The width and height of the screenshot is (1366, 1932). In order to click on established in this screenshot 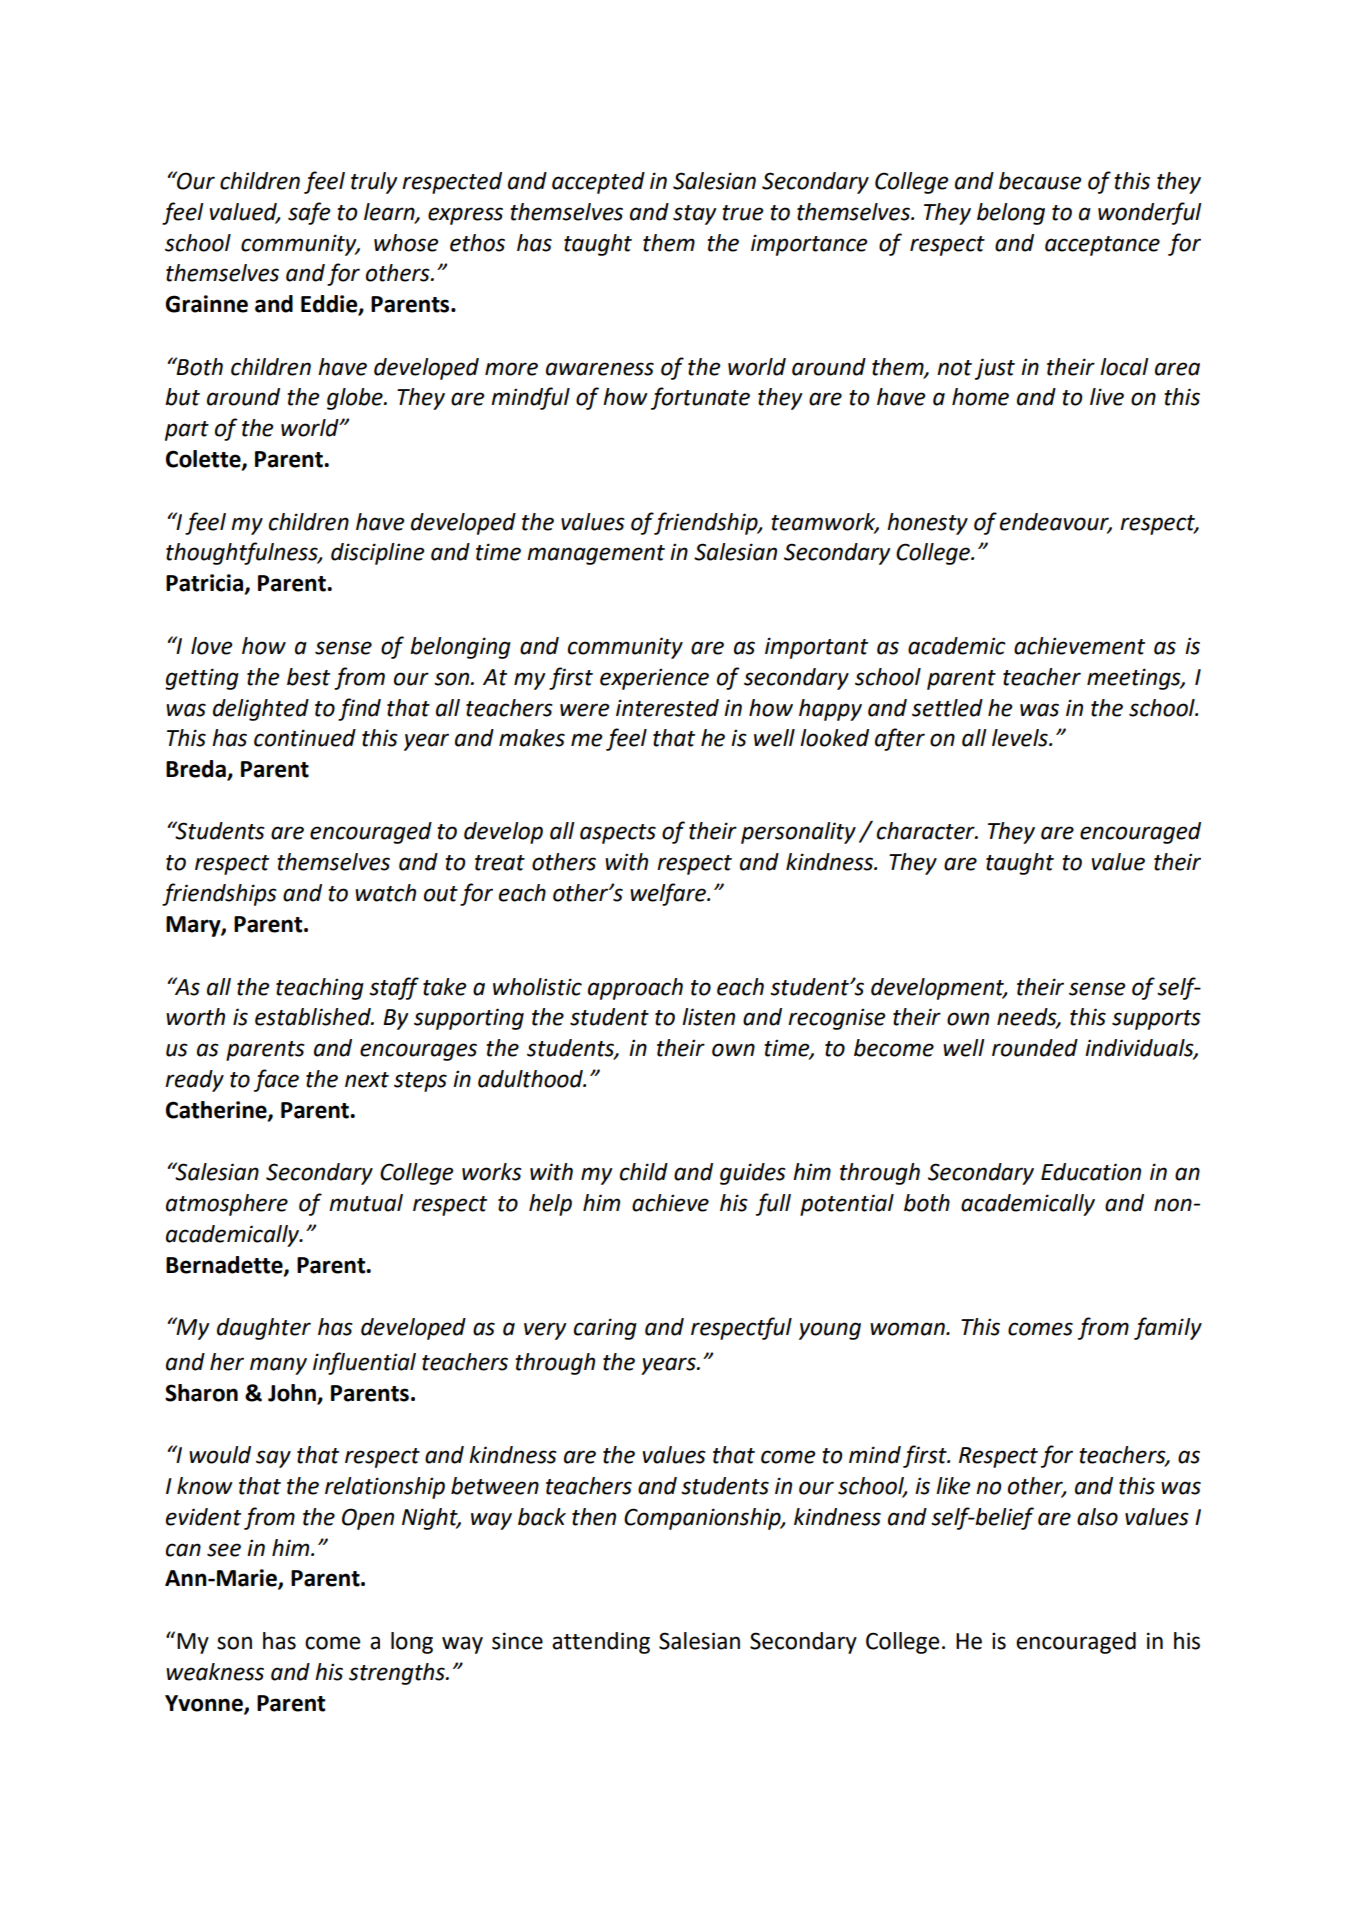, I will do `click(314, 1017)`.
